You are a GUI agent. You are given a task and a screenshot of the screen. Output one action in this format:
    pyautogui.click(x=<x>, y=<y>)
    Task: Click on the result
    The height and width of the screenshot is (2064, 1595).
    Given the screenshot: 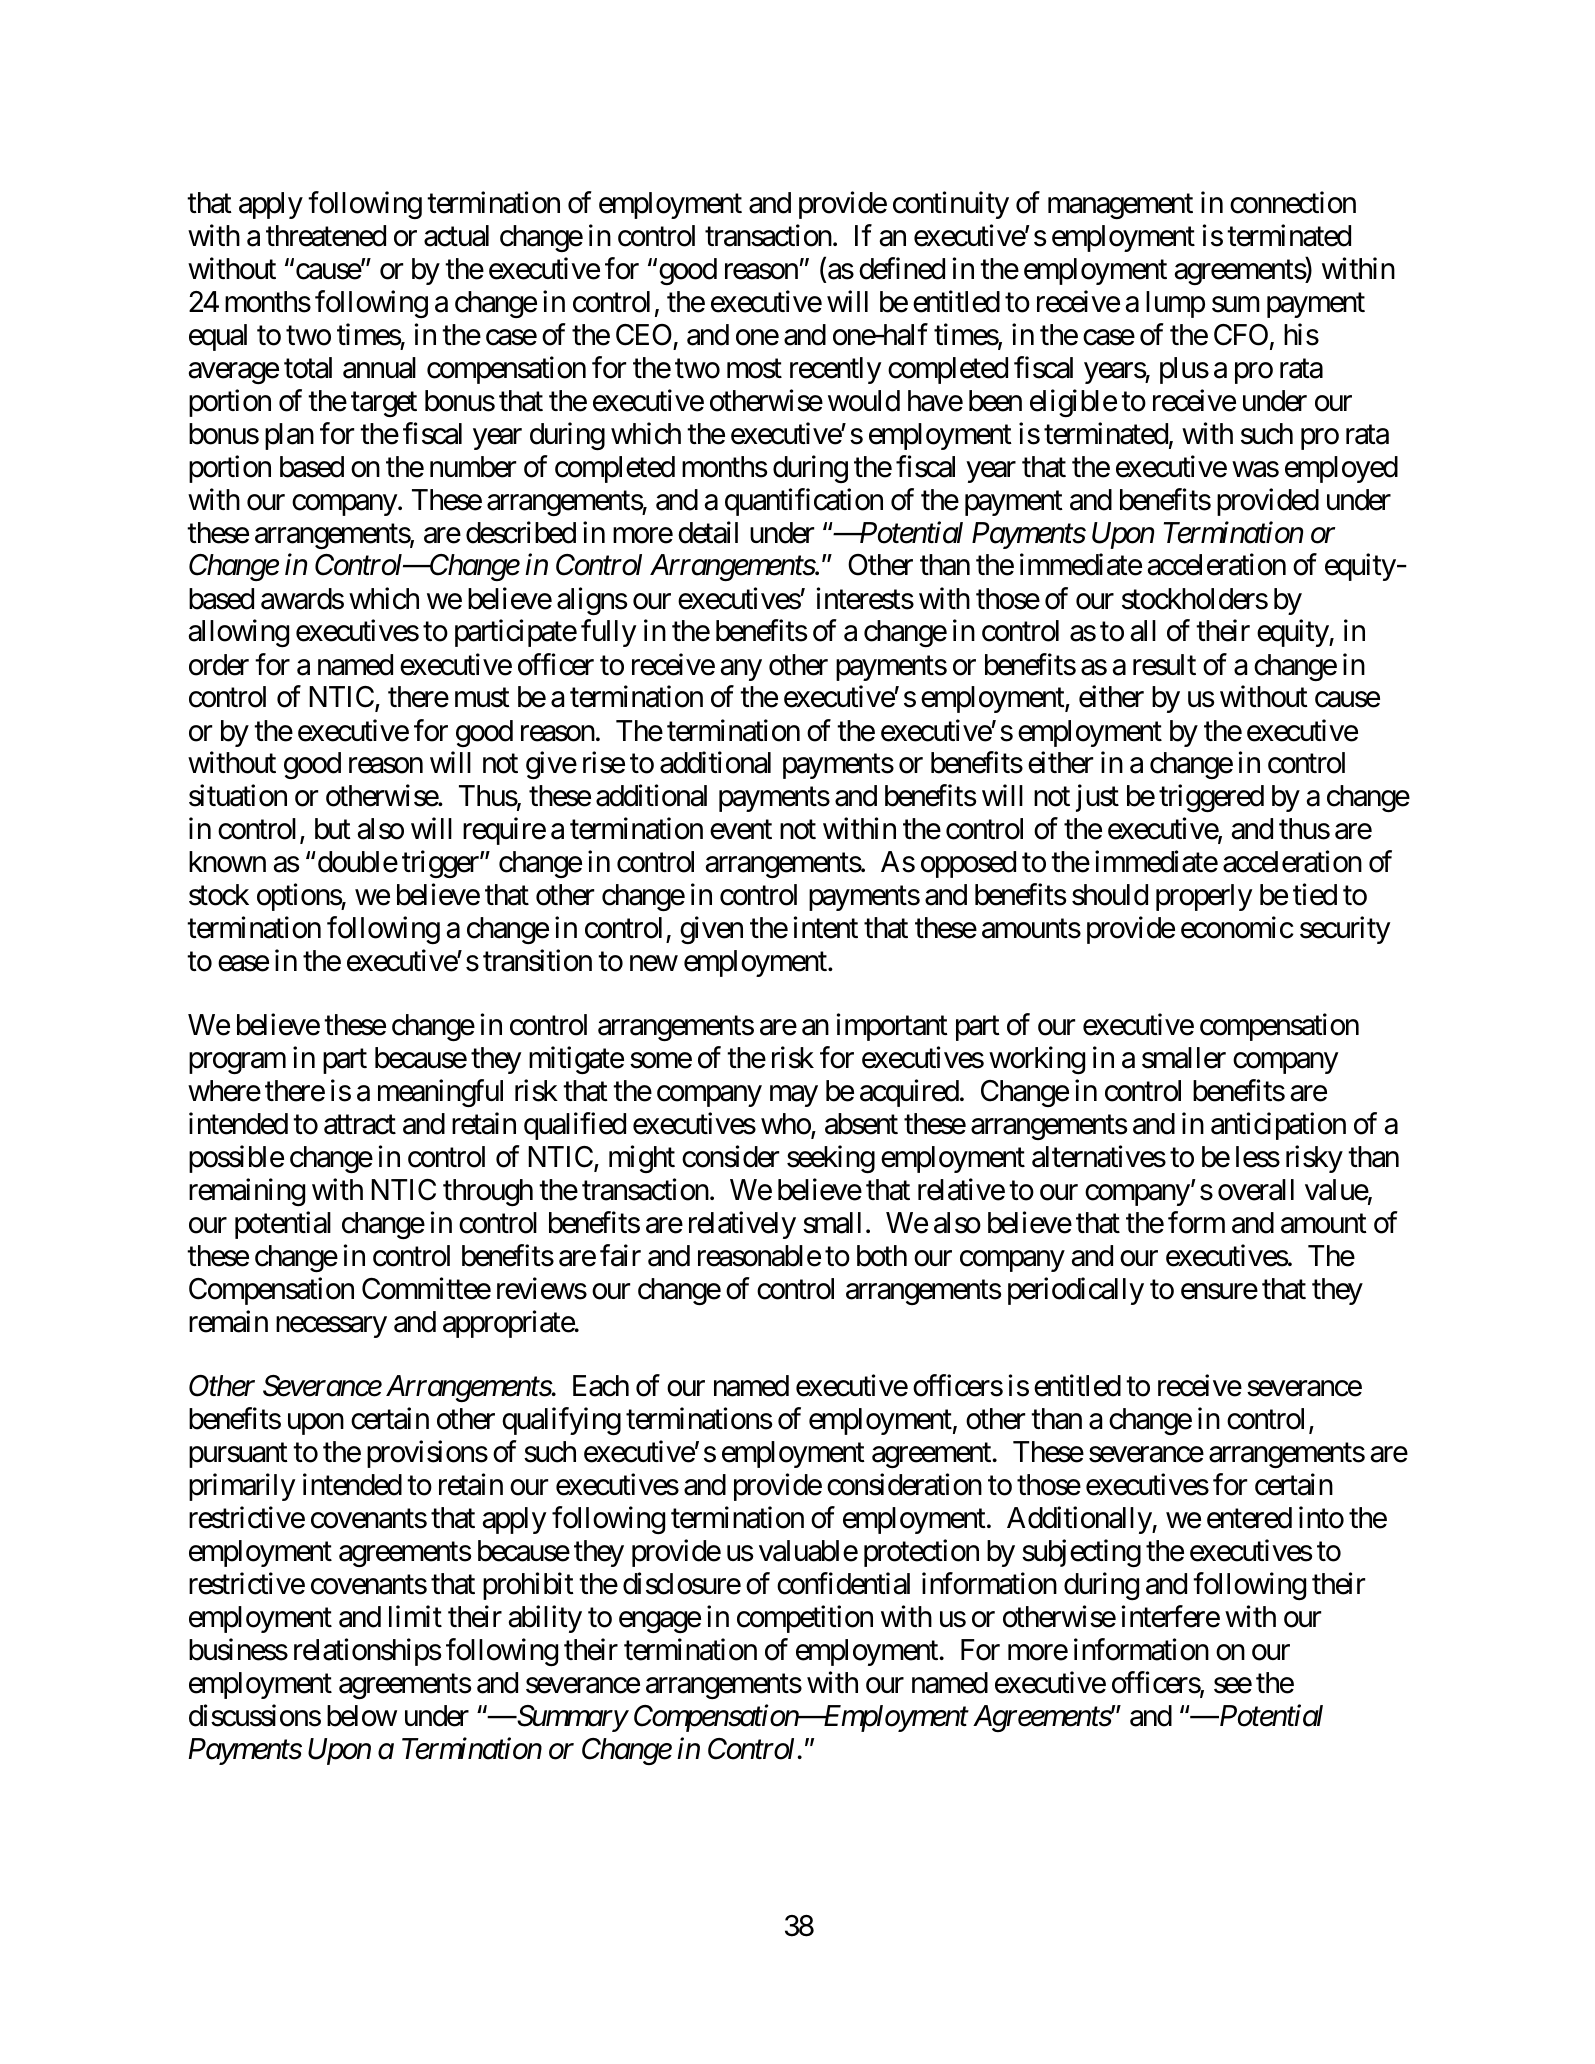 What is the action you would take?
    pyautogui.click(x=1164, y=665)
